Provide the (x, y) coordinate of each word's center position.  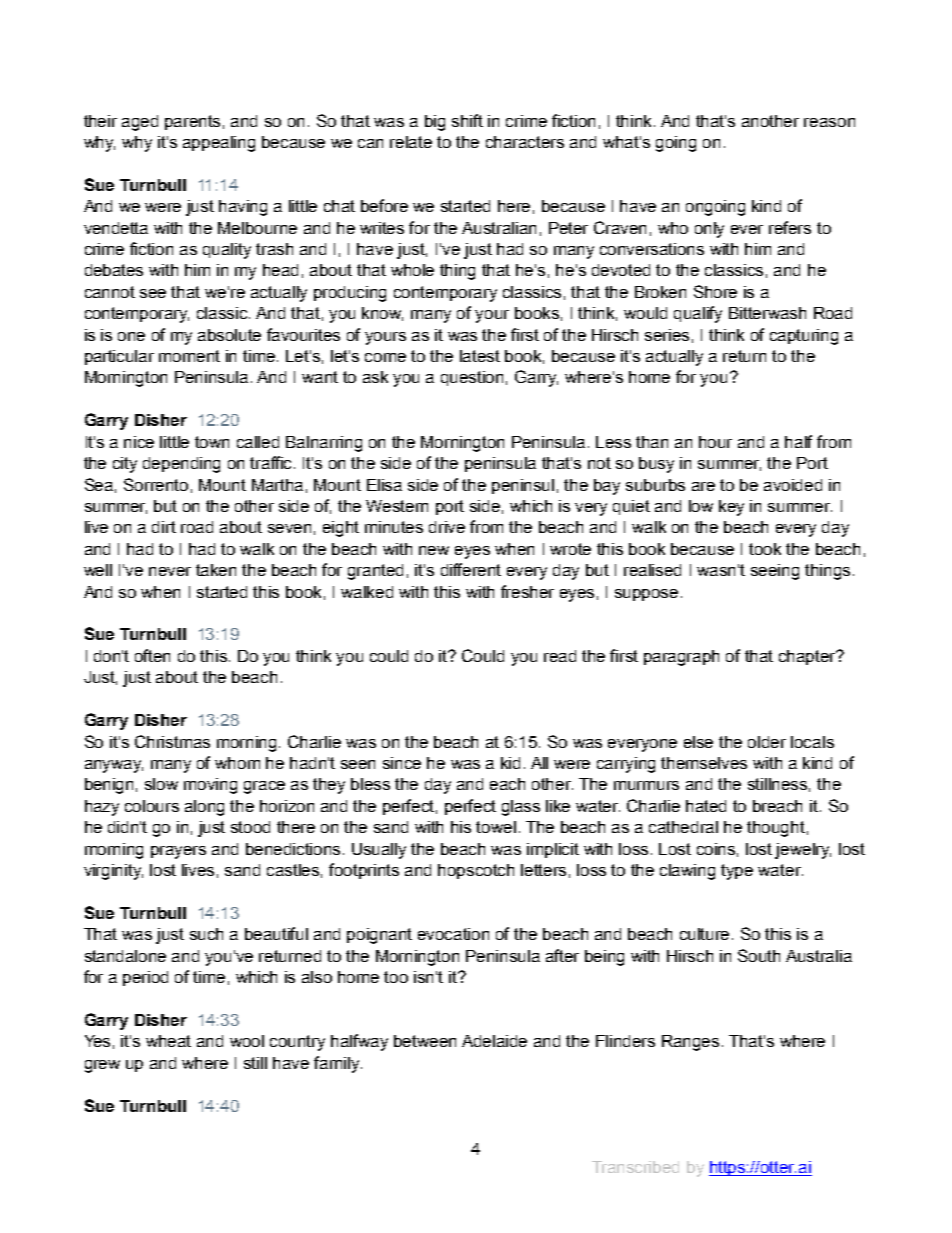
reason (829, 122)
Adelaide (494, 1041)
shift (467, 120)
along (204, 808)
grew (102, 1066)
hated (706, 806)
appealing (219, 144)
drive (447, 527)
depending (181, 465)
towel (496, 827)
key (731, 508)
